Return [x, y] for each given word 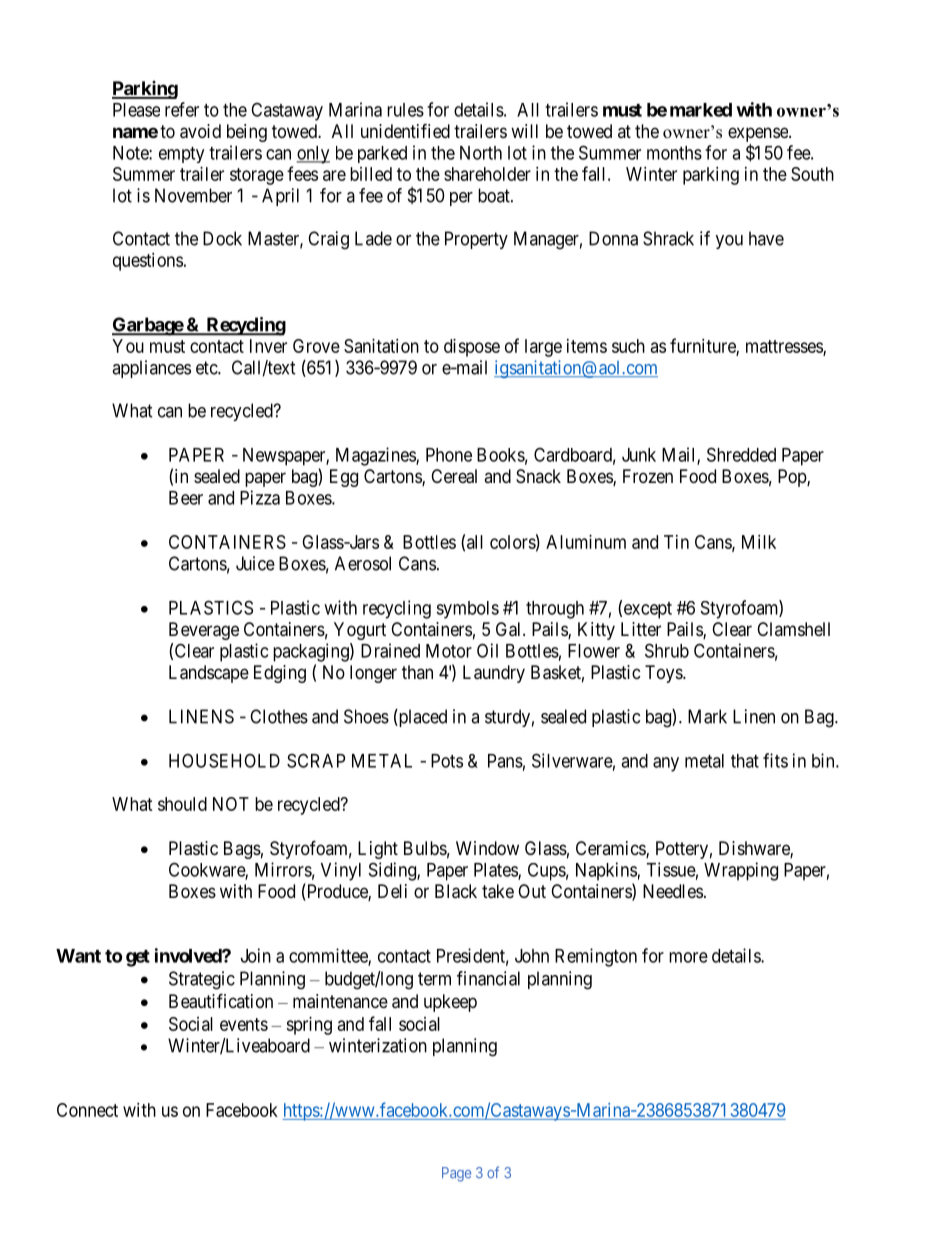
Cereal [454, 476]
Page [456, 1174]
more [688, 957]
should [182, 804]
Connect [87, 1110]
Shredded [741, 454]
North [481, 153]
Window [487, 848]
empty [181, 155]
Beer [186, 498]
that [745, 761]
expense [759, 134]
